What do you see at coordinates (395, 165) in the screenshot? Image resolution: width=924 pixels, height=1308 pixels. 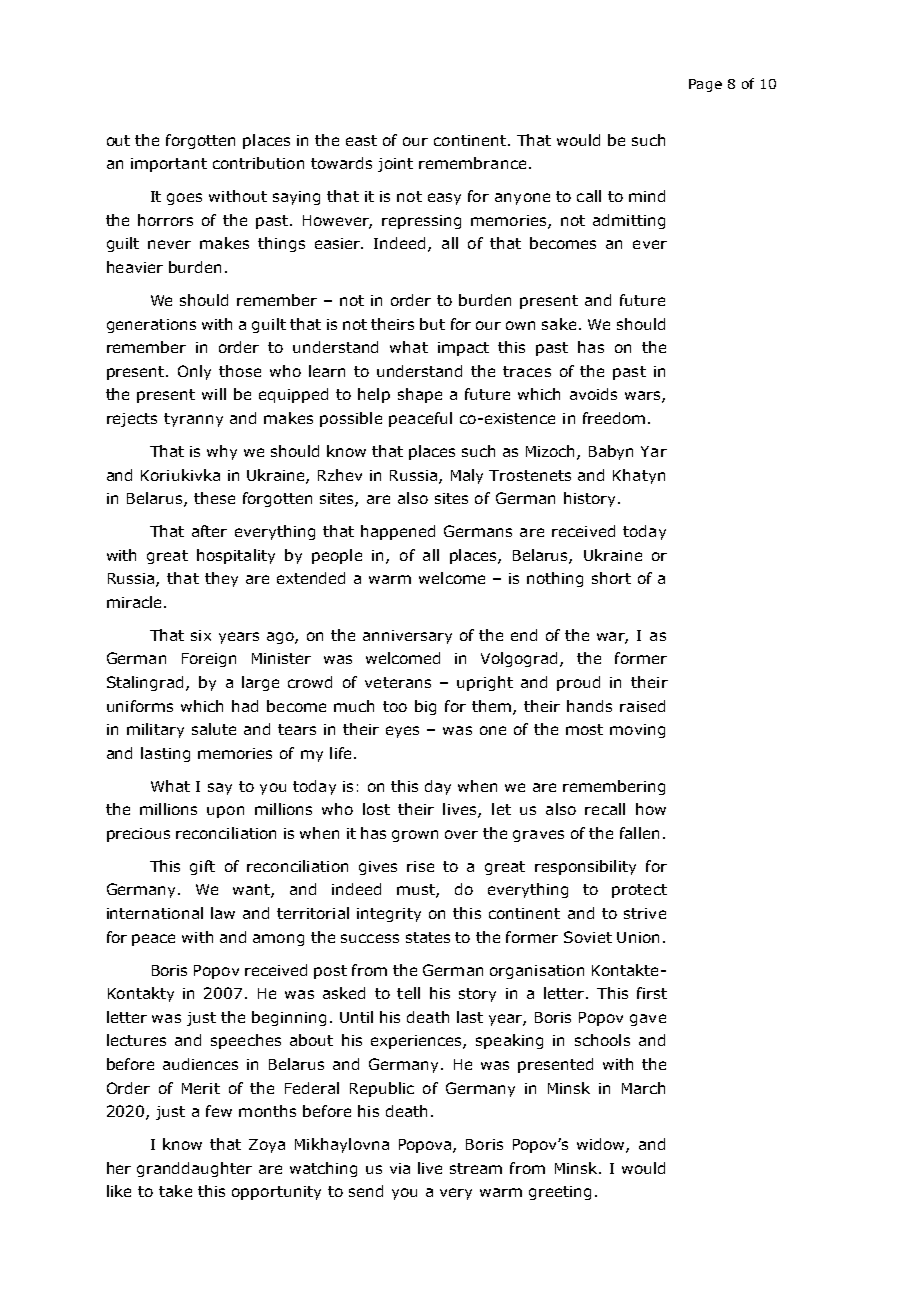 I see `joint` at bounding box center [395, 165].
